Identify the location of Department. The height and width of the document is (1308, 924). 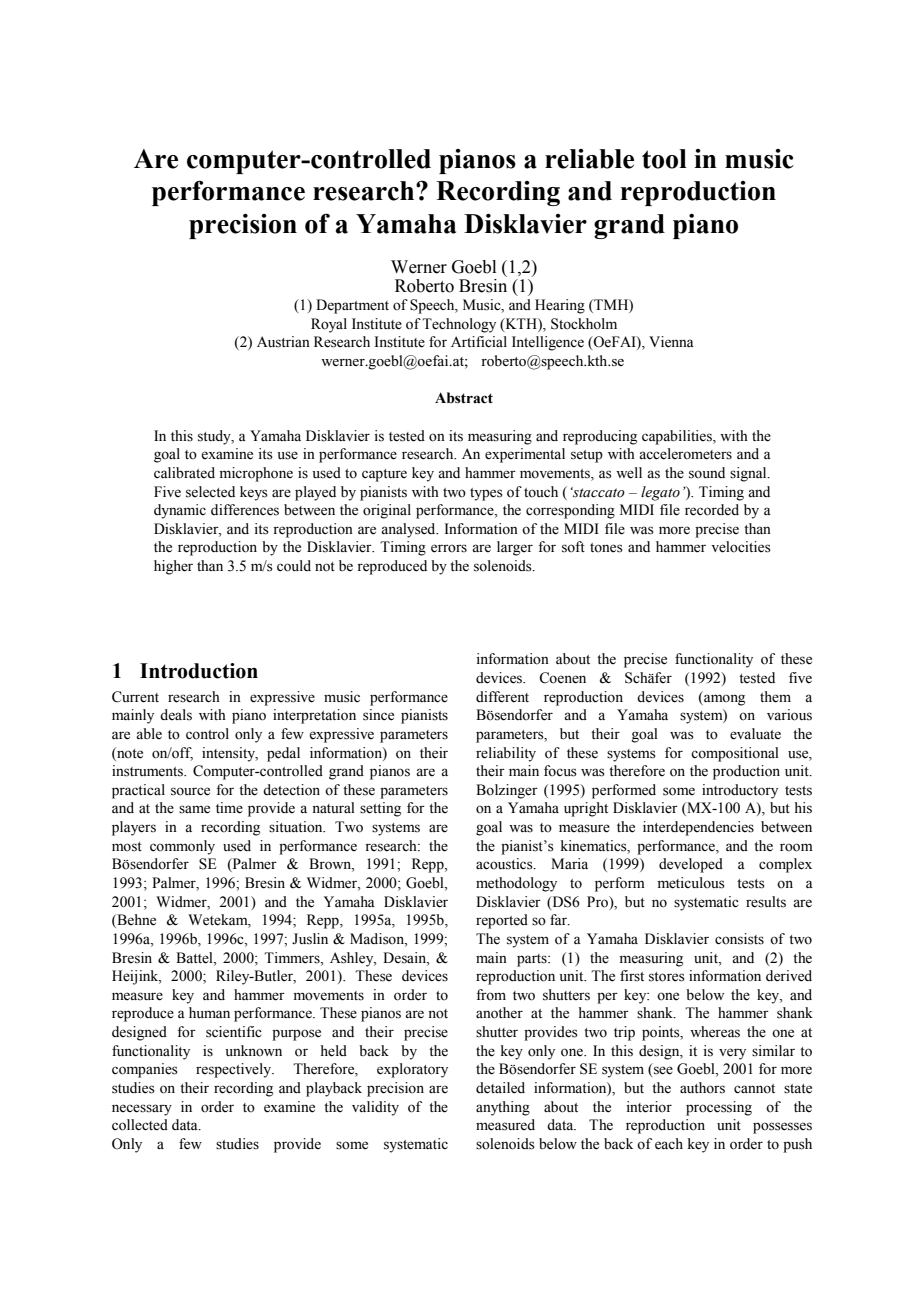
(352, 306).
